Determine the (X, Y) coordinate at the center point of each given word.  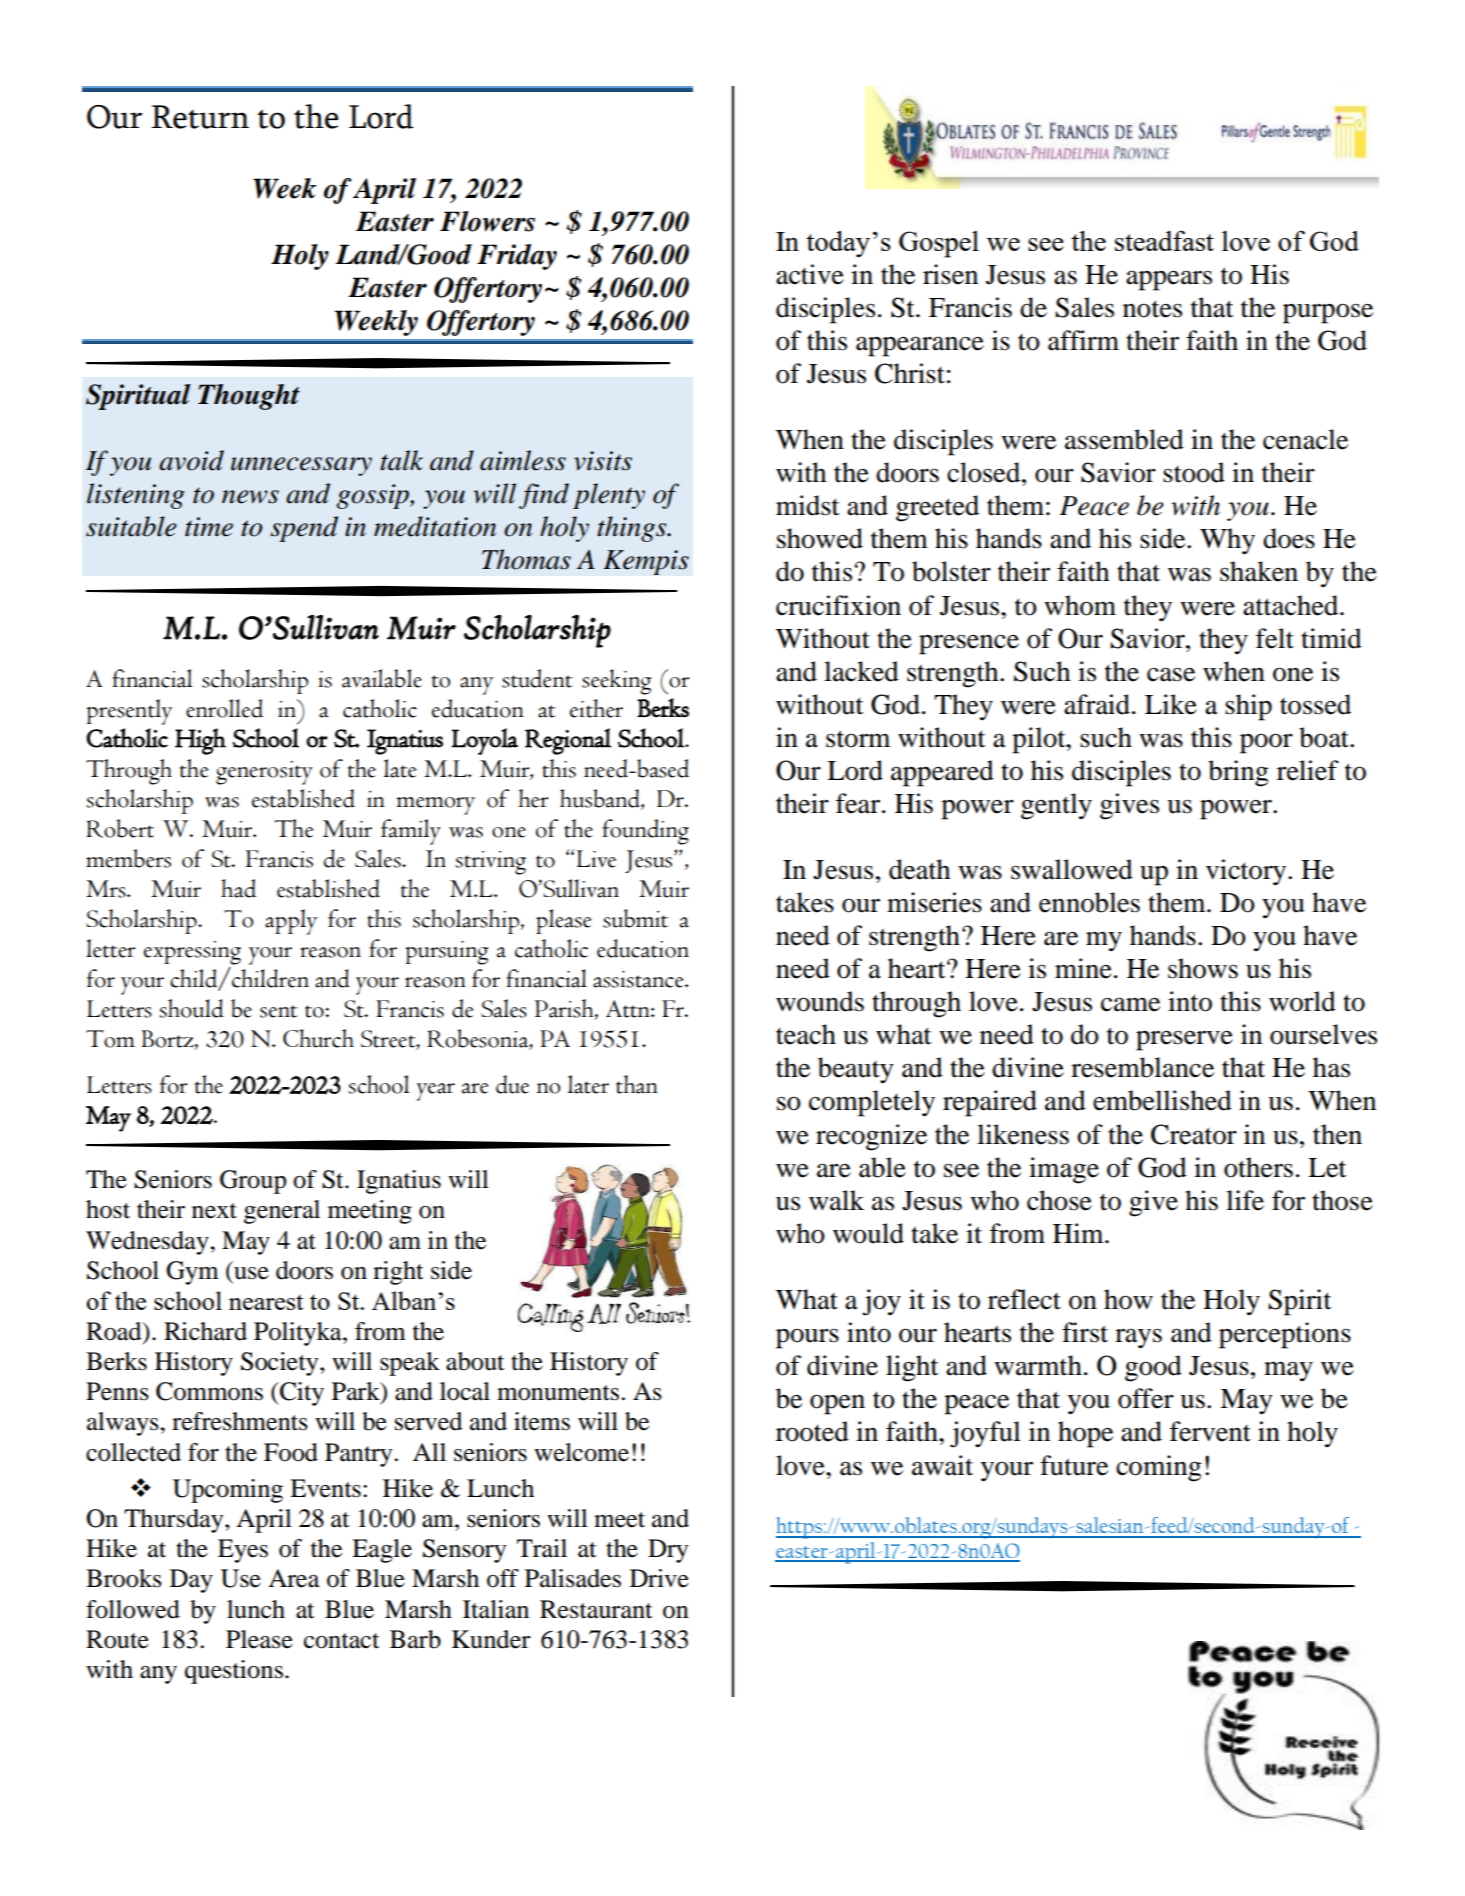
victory (1247, 872)
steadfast (1164, 241)
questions (234, 1672)
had (238, 888)
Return (200, 117)
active (810, 274)
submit (635, 918)
